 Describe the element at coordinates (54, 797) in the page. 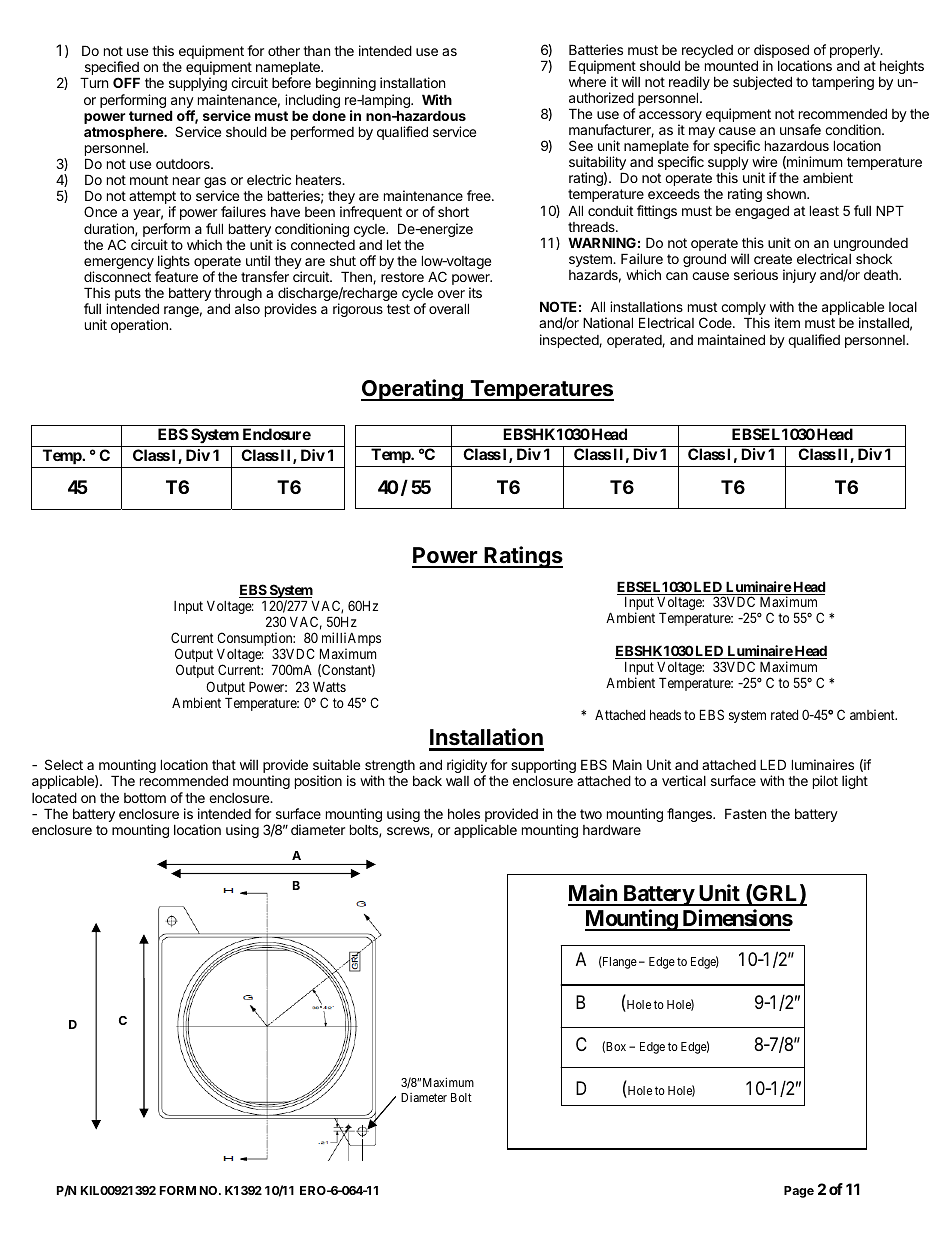

I see `located` at that location.
